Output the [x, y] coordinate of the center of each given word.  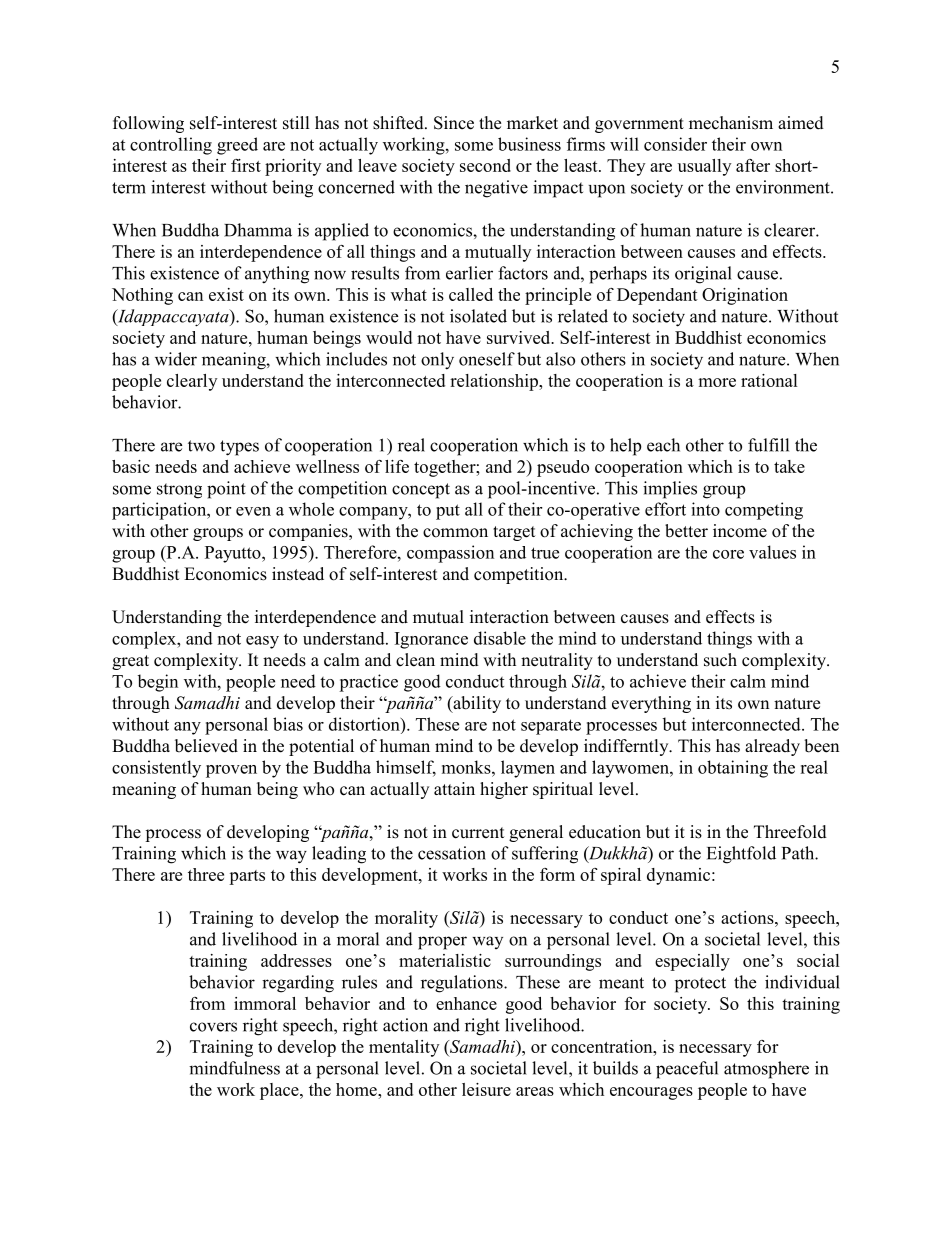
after [753, 165]
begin [158, 683]
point [226, 490]
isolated [478, 316]
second [485, 165]
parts [247, 877]
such [720, 660]
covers [213, 1027]
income [740, 531]
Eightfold [741, 855]
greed [237, 146]
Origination [745, 296]
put [448, 512]
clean [415, 660]
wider [176, 359]
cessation [452, 853]
